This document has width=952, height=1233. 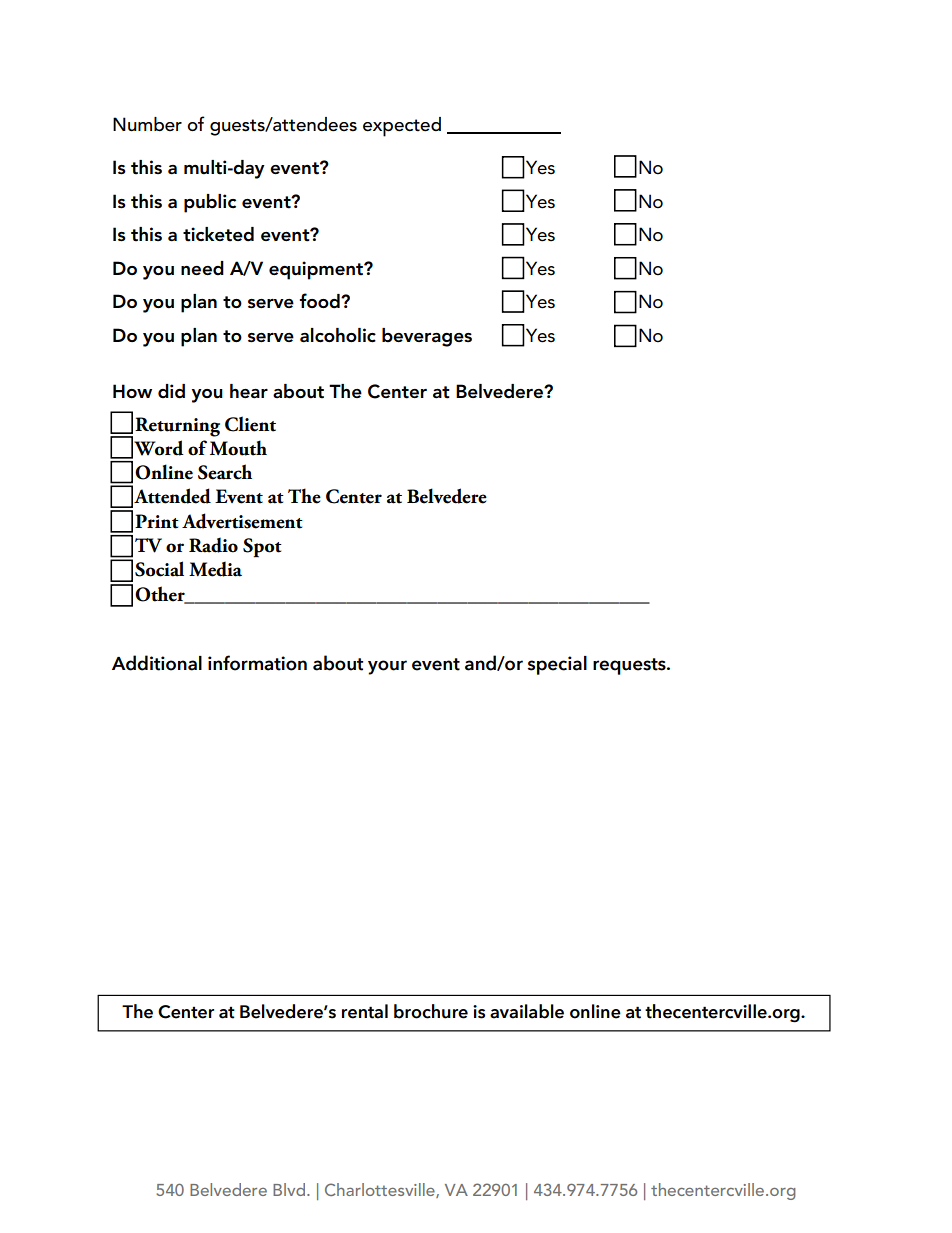 What do you see at coordinates (527, 1011) in the document?
I see `available` at bounding box center [527, 1011].
